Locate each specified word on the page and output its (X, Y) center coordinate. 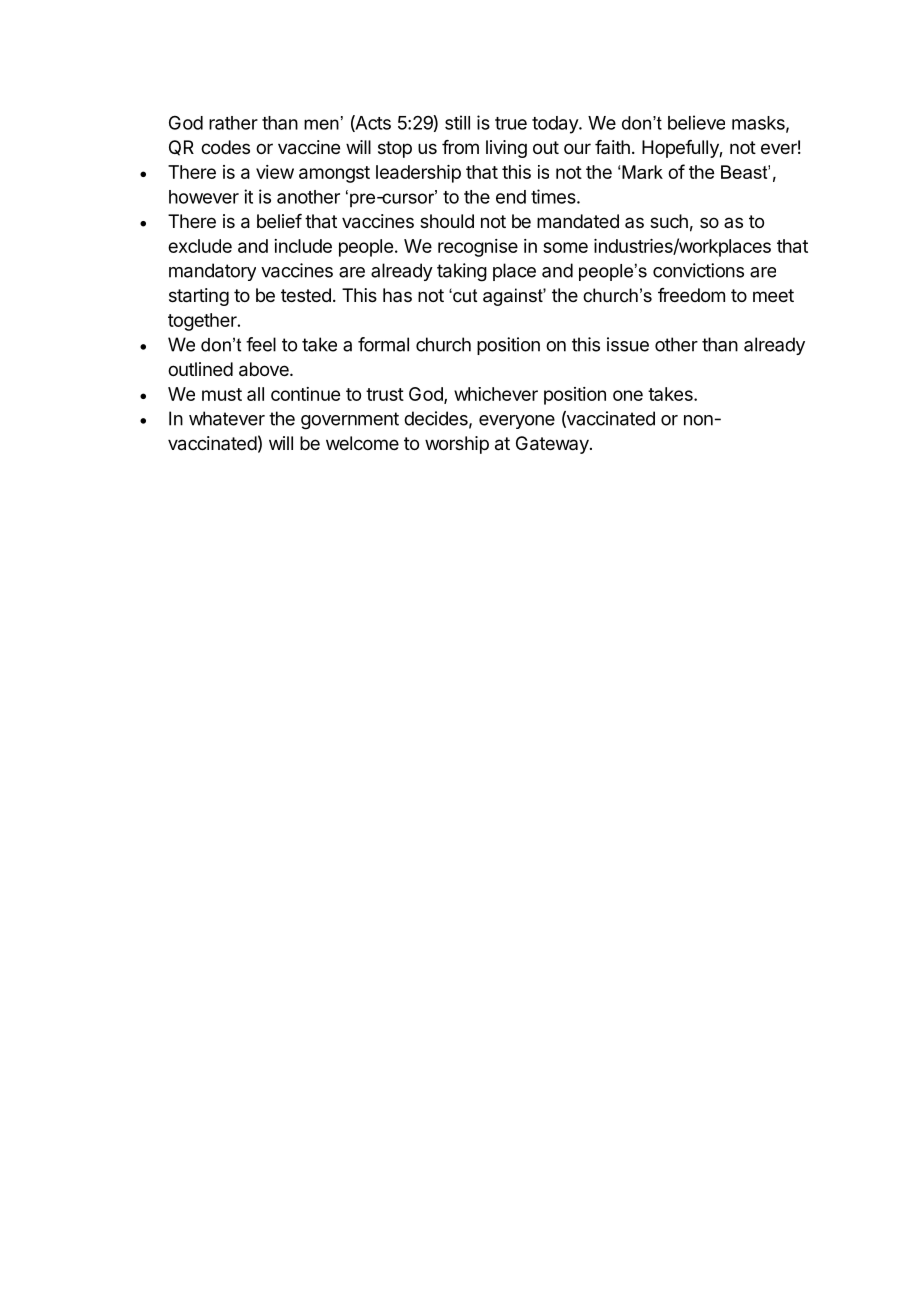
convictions (698, 270)
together (203, 322)
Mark (642, 172)
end (511, 197)
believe (696, 122)
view (275, 172)
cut (464, 296)
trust (385, 394)
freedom (691, 295)
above (265, 369)
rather (233, 123)
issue (628, 344)
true (511, 123)
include (303, 246)
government (350, 421)
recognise (478, 248)
